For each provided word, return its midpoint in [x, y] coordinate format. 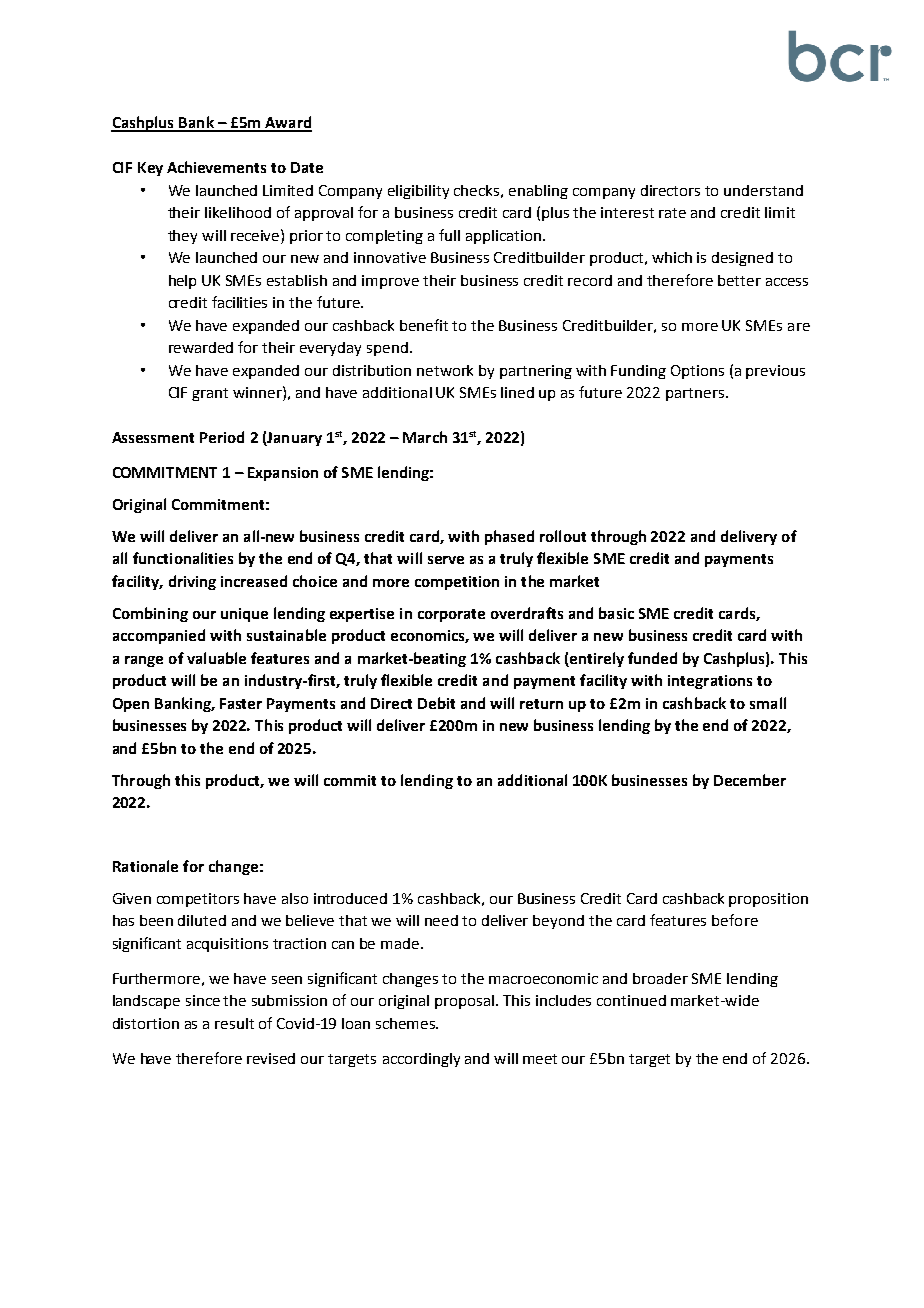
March [425, 437]
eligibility [418, 192]
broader [660, 978]
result [234, 1023]
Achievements [216, 167]
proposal [464, 1002]
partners [695, 394]
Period [222, 437]
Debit [436, 703]
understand [763, 190]
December [750, 780]
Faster [241, 703]
